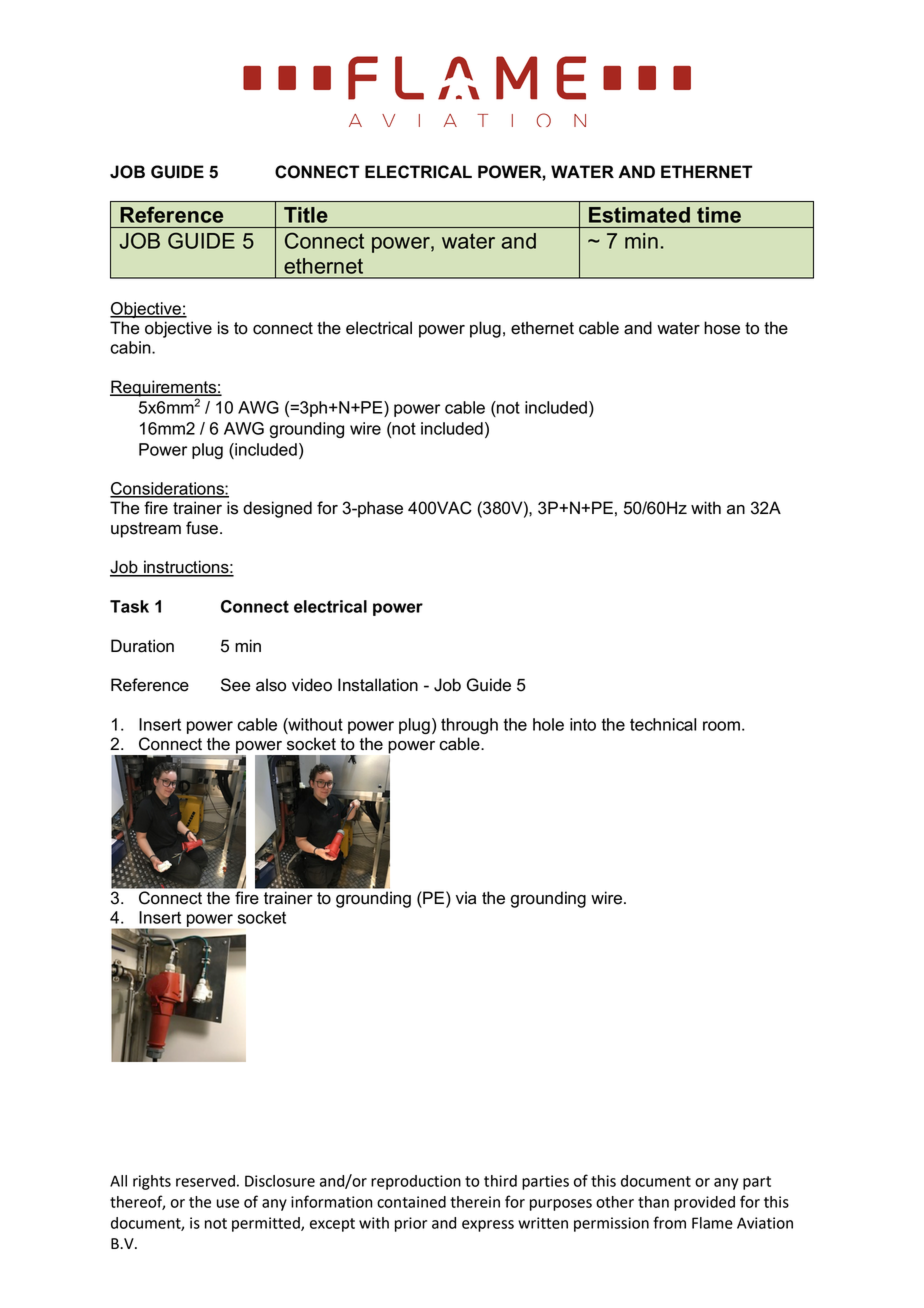 This screenshot has width=924, height=1308. I want to click on technical, so click(663, 724).
